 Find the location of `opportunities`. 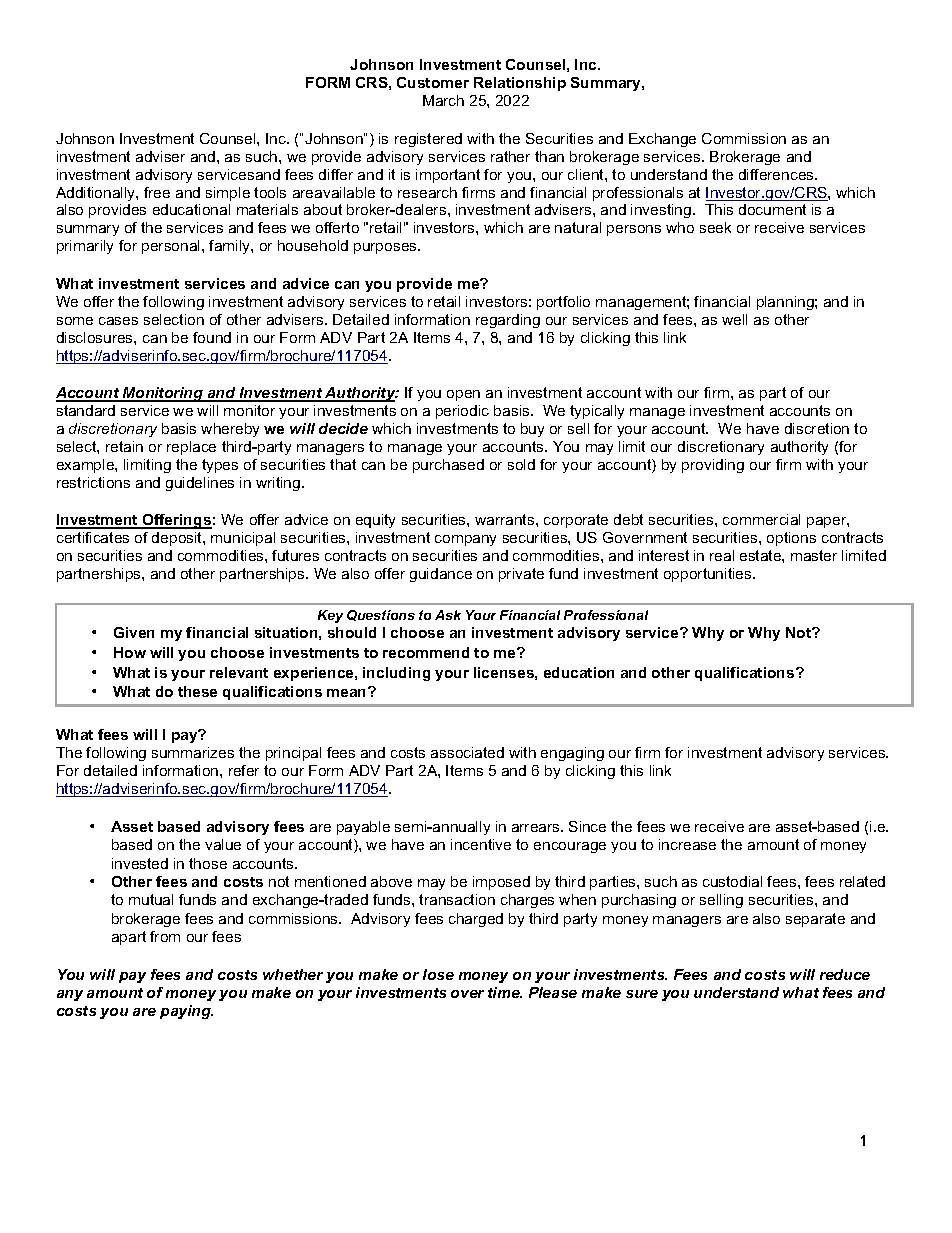

opportunities is located at coordinates (709, 575).
